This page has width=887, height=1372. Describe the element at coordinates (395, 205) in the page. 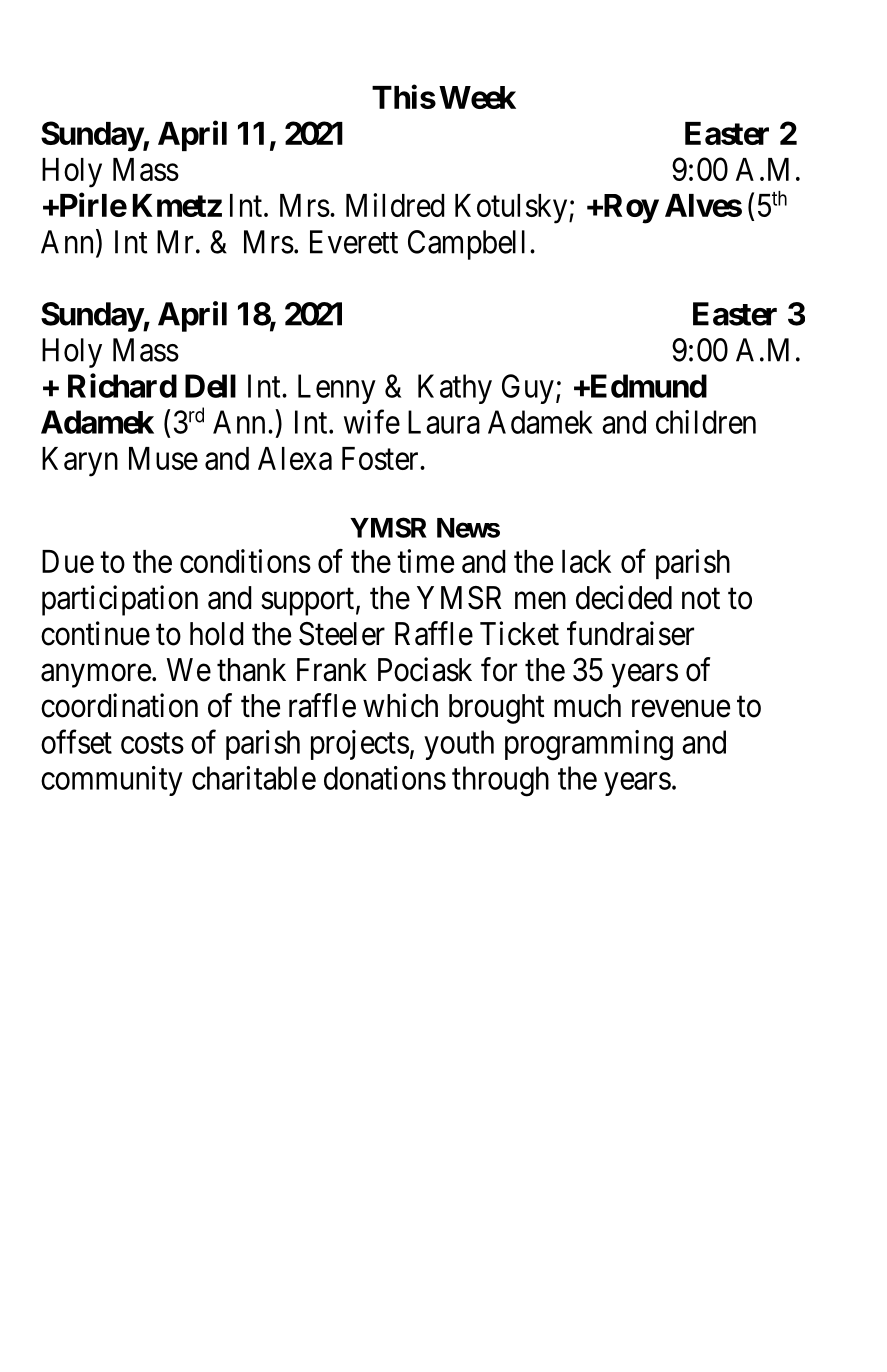

I see `Mildred` at that location.
